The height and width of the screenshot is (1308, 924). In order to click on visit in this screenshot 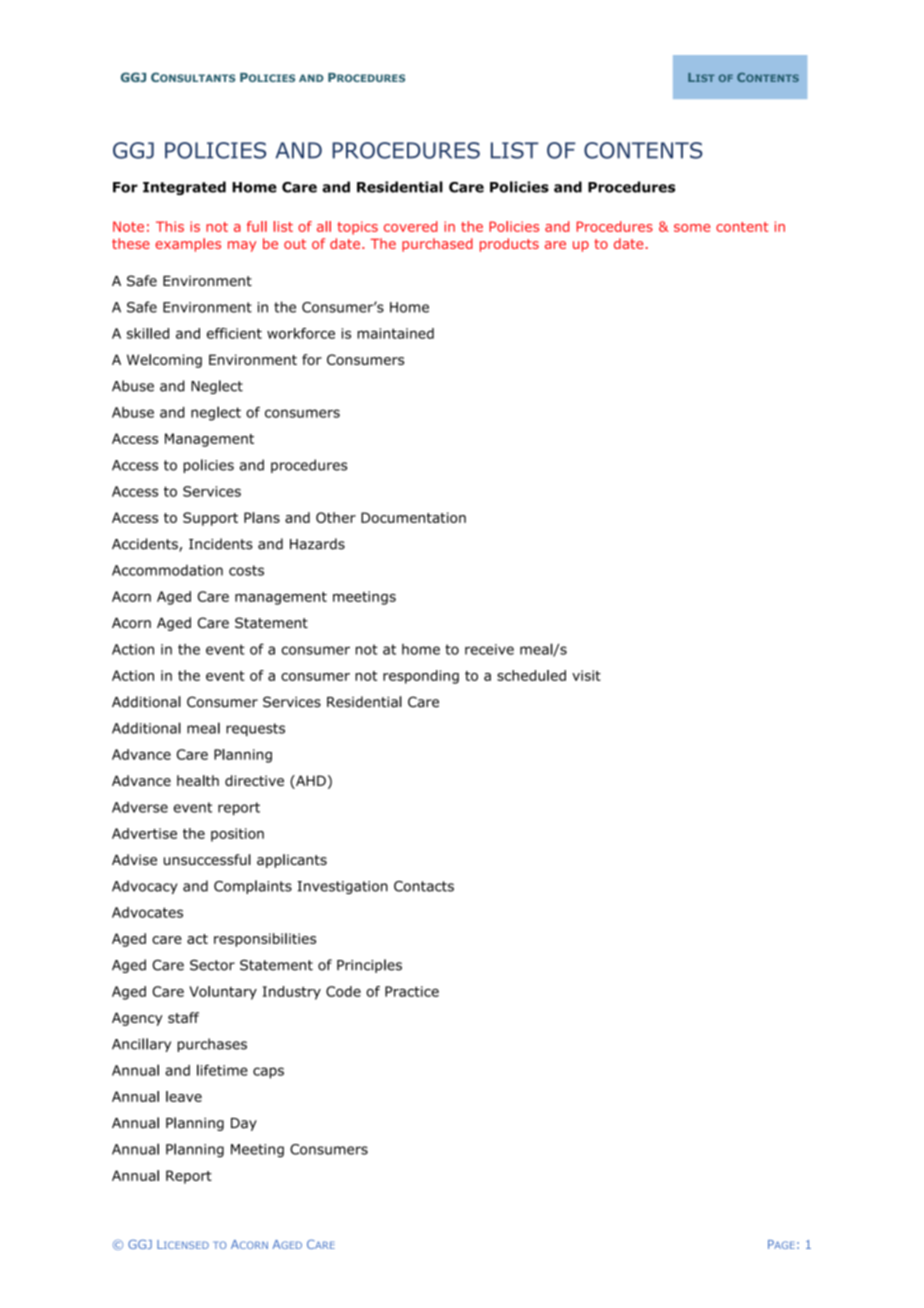, I will do `click(586, 675)`.
